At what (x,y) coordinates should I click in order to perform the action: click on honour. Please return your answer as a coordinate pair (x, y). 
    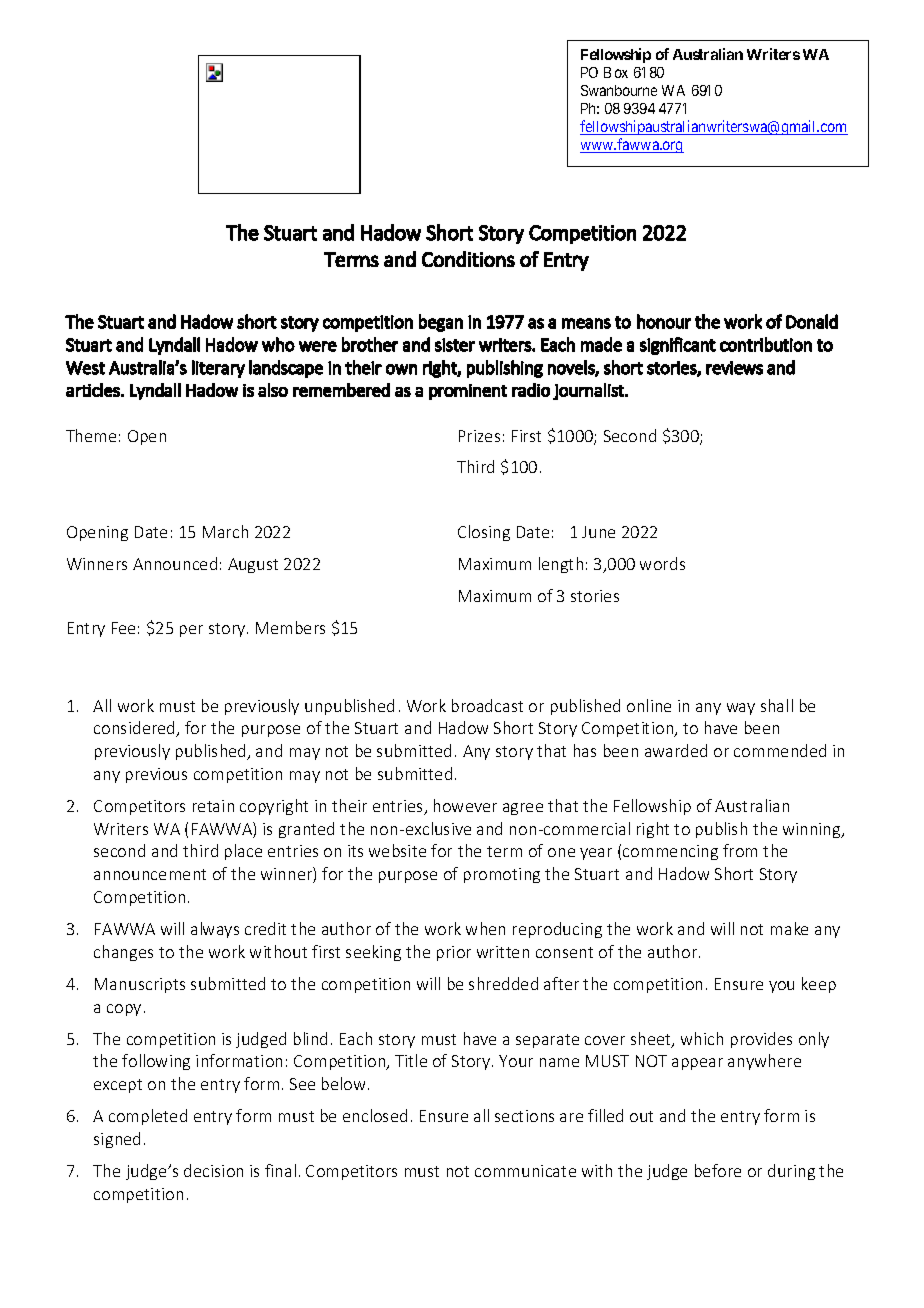
    Looking at the image, I should click on (664, 321).
